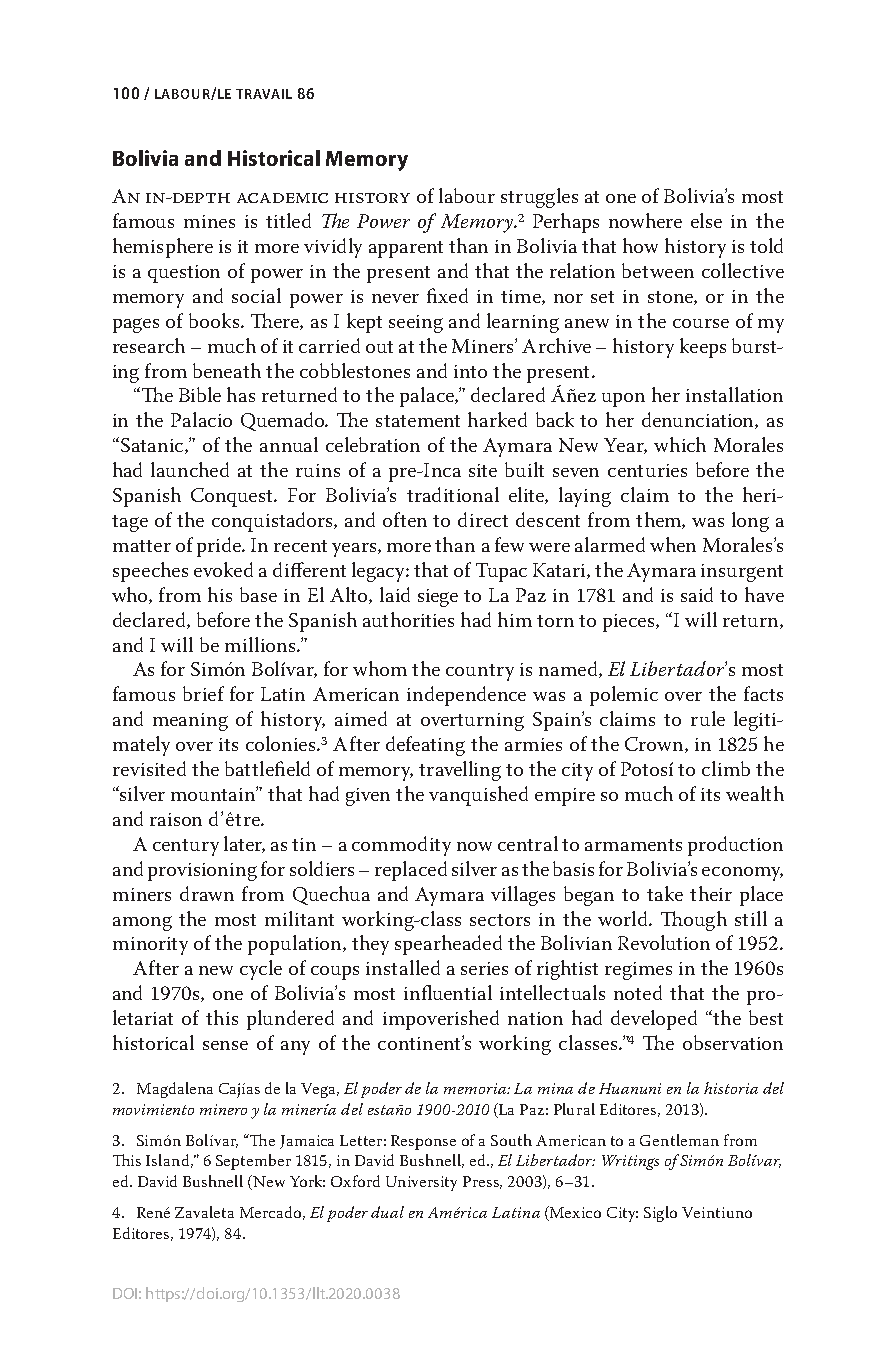 The width and height of the screenshot is (896, 1345). I want to click on spearheaded, so click(448, 945).
